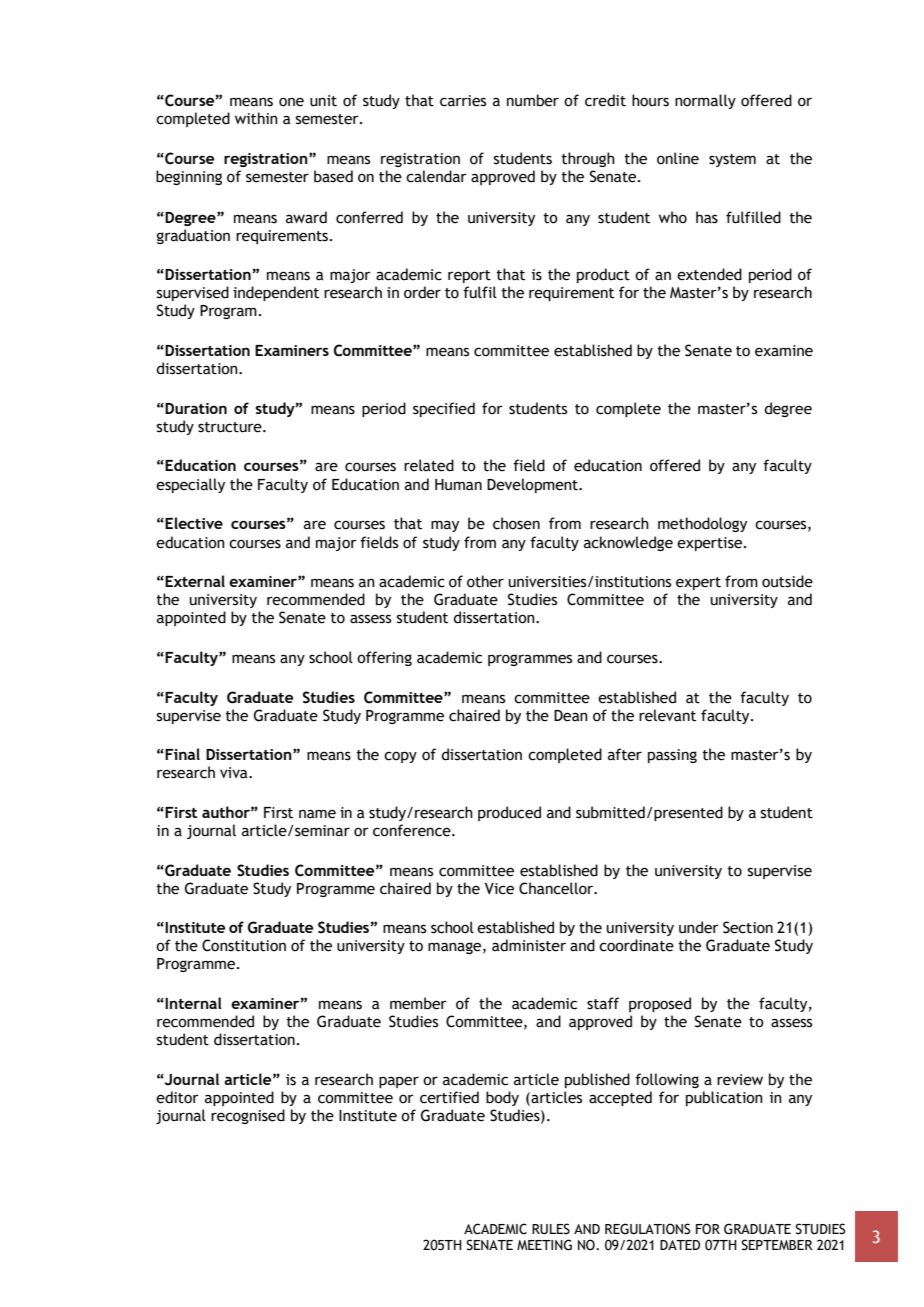 The width and height of the screenshot is (924, 1307). I want to click on DATED, so click(680, 1245).
